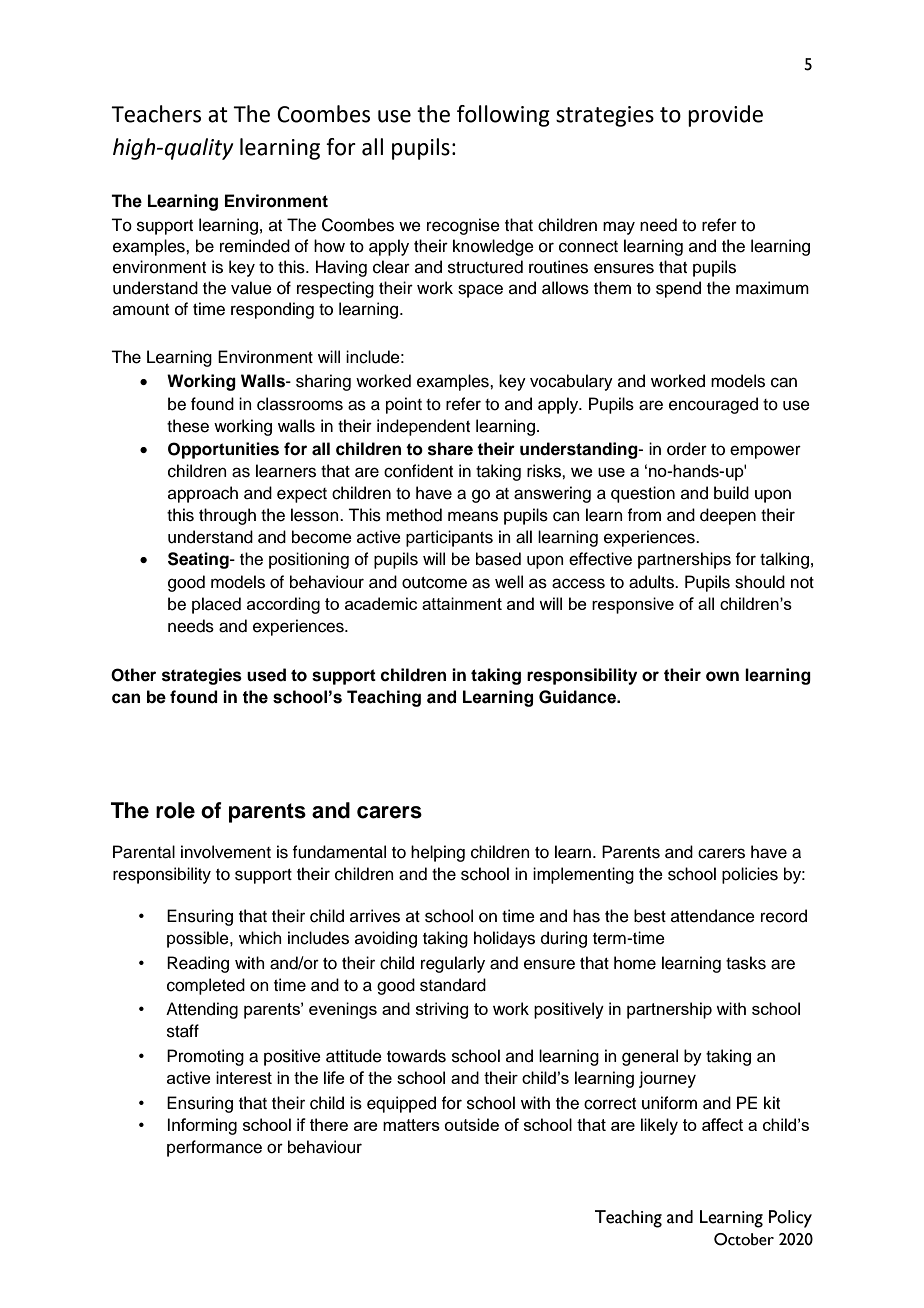  I want to click on provide, so click(725, 116).
